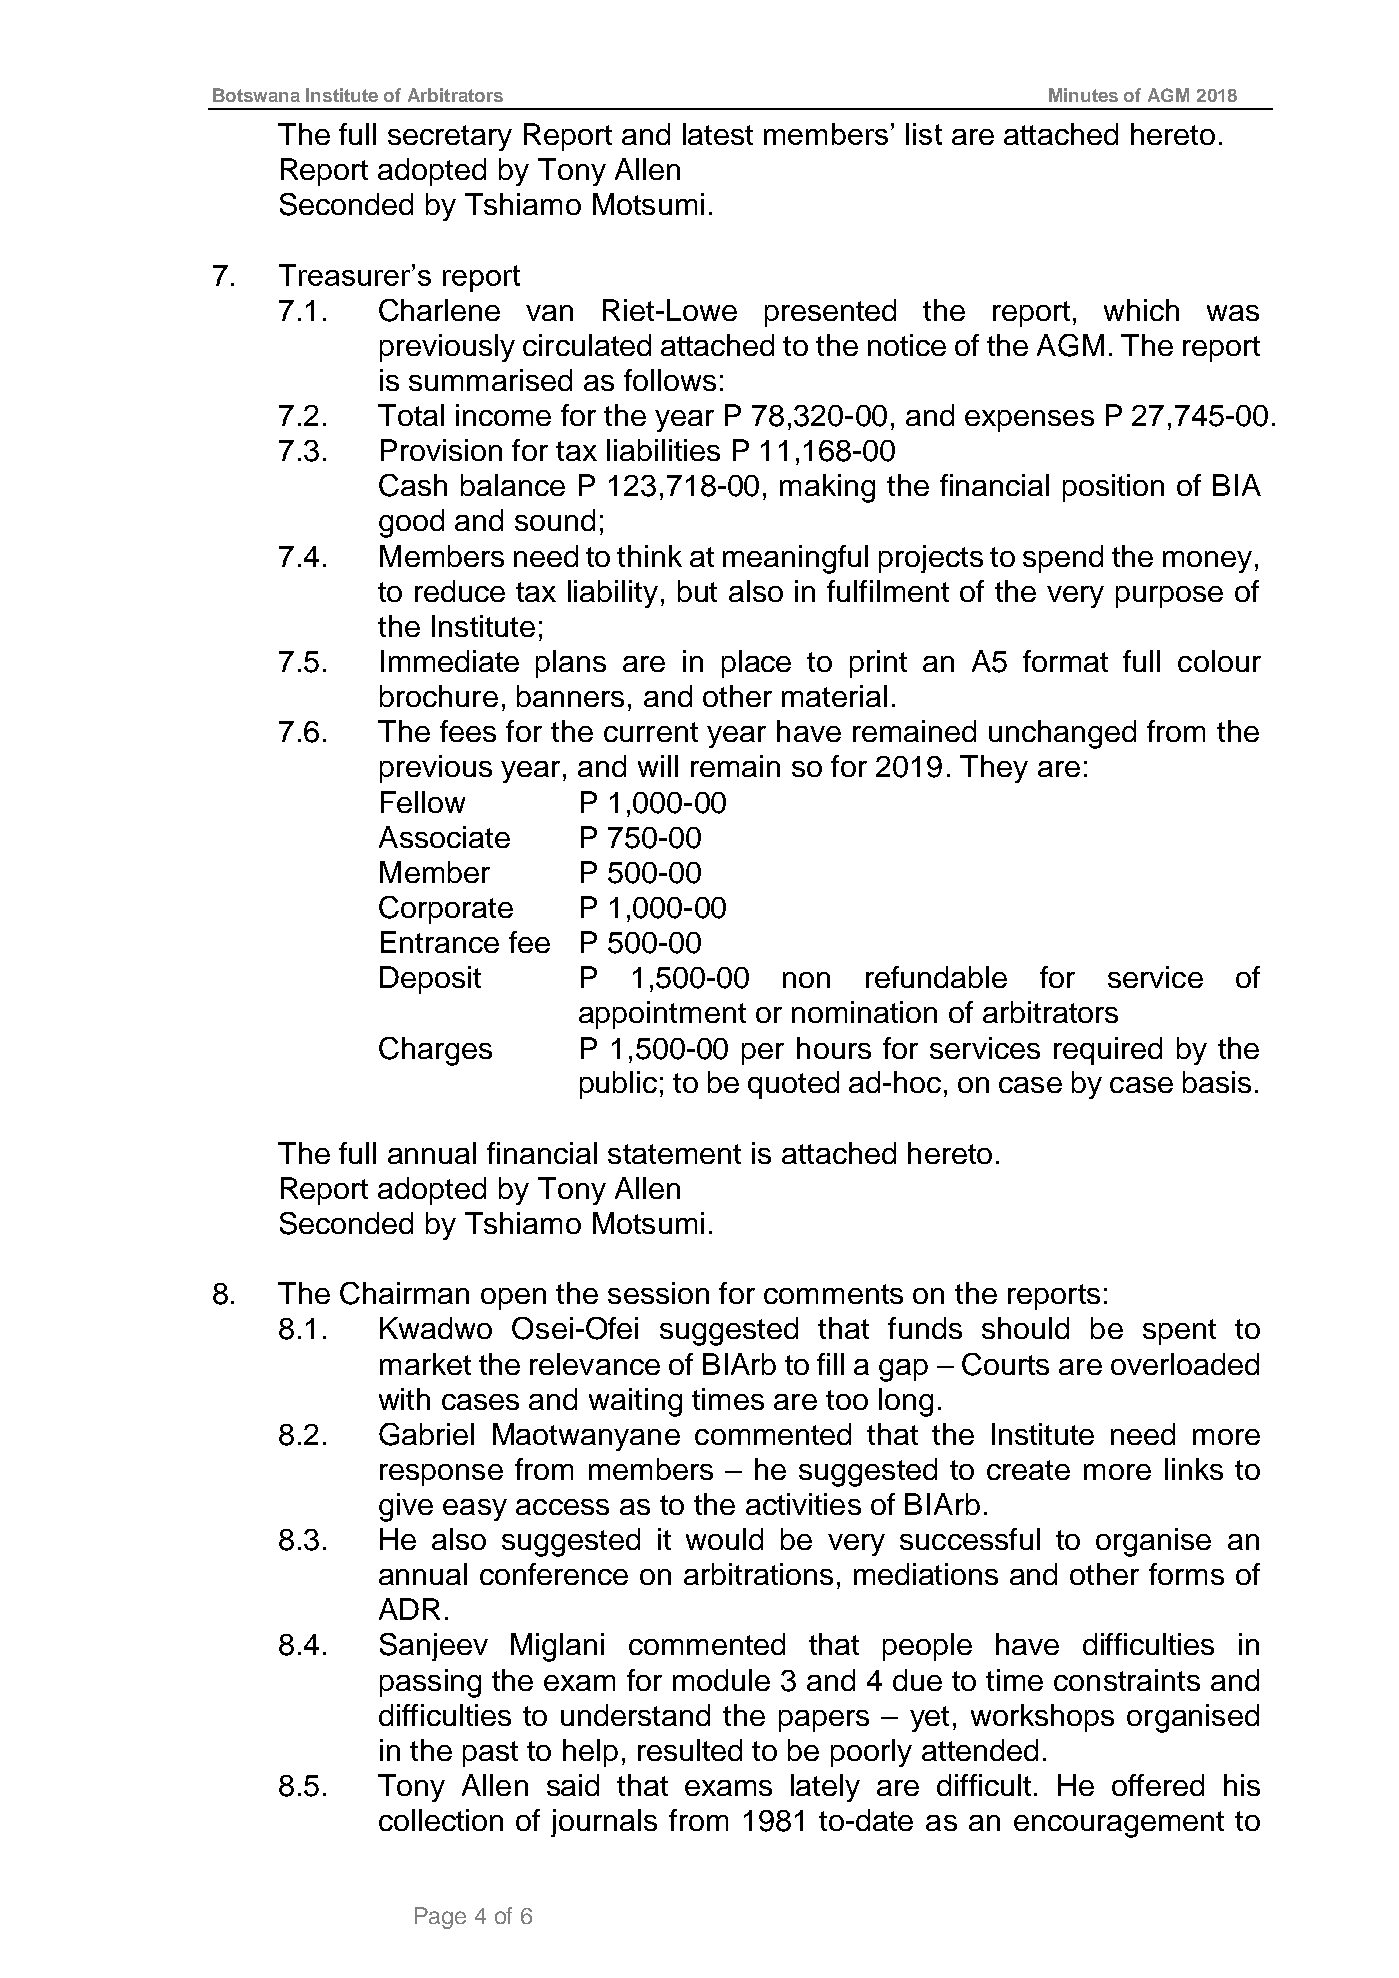 This document has width=1399, height=1978. I want to click on latest, so click(718, 134).
